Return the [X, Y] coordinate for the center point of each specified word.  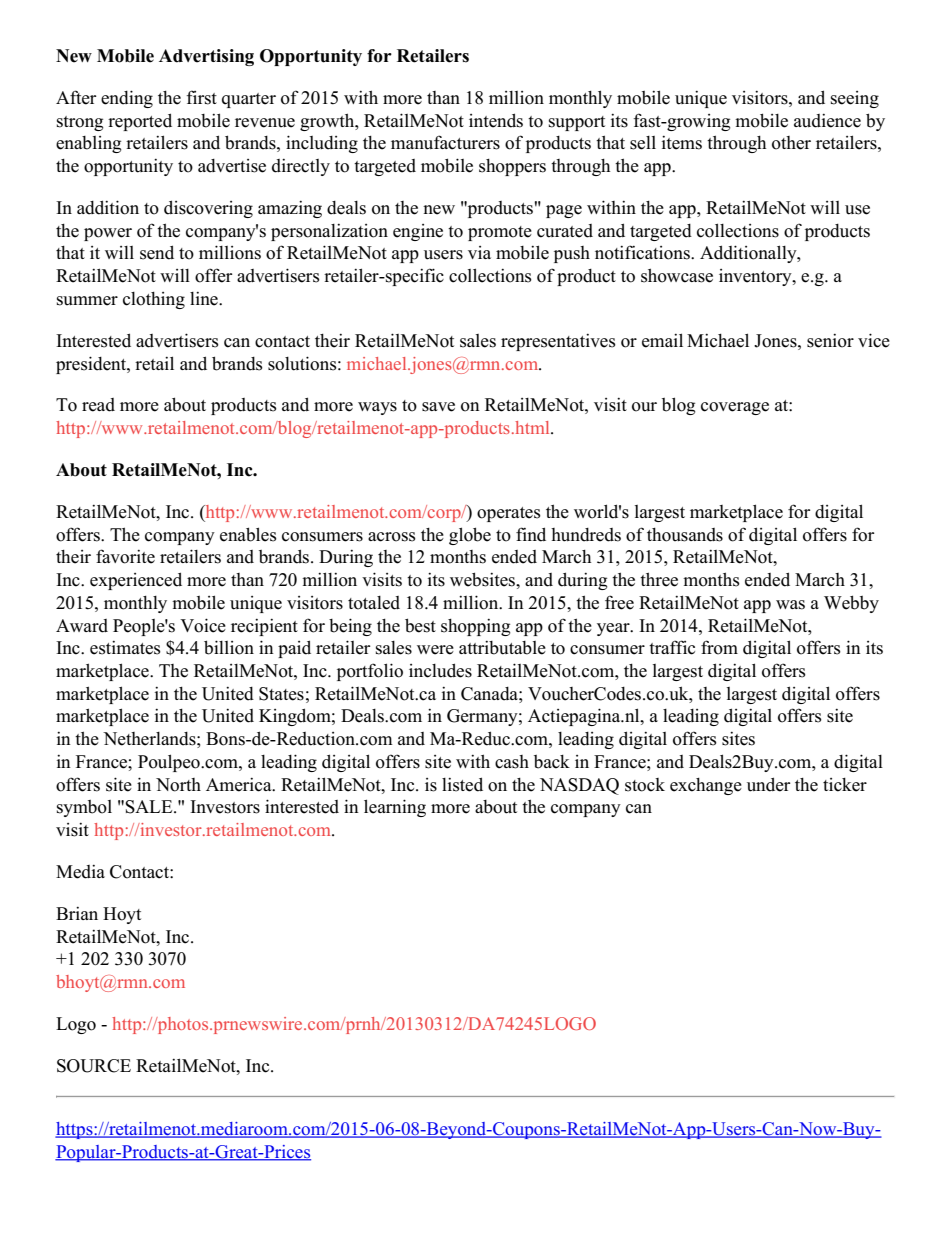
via [479, 252]
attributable [502, 647]
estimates [125, 647]
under [768, 784]
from [719, 647]
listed [462, 784]
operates [509, 514]
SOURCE [94, 1066]
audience [827, 120]
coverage [735, 408]
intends [496, 120]
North [178, 785]
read [98, 405]
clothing [154, 300]
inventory [756, 277]
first [201, 97]
